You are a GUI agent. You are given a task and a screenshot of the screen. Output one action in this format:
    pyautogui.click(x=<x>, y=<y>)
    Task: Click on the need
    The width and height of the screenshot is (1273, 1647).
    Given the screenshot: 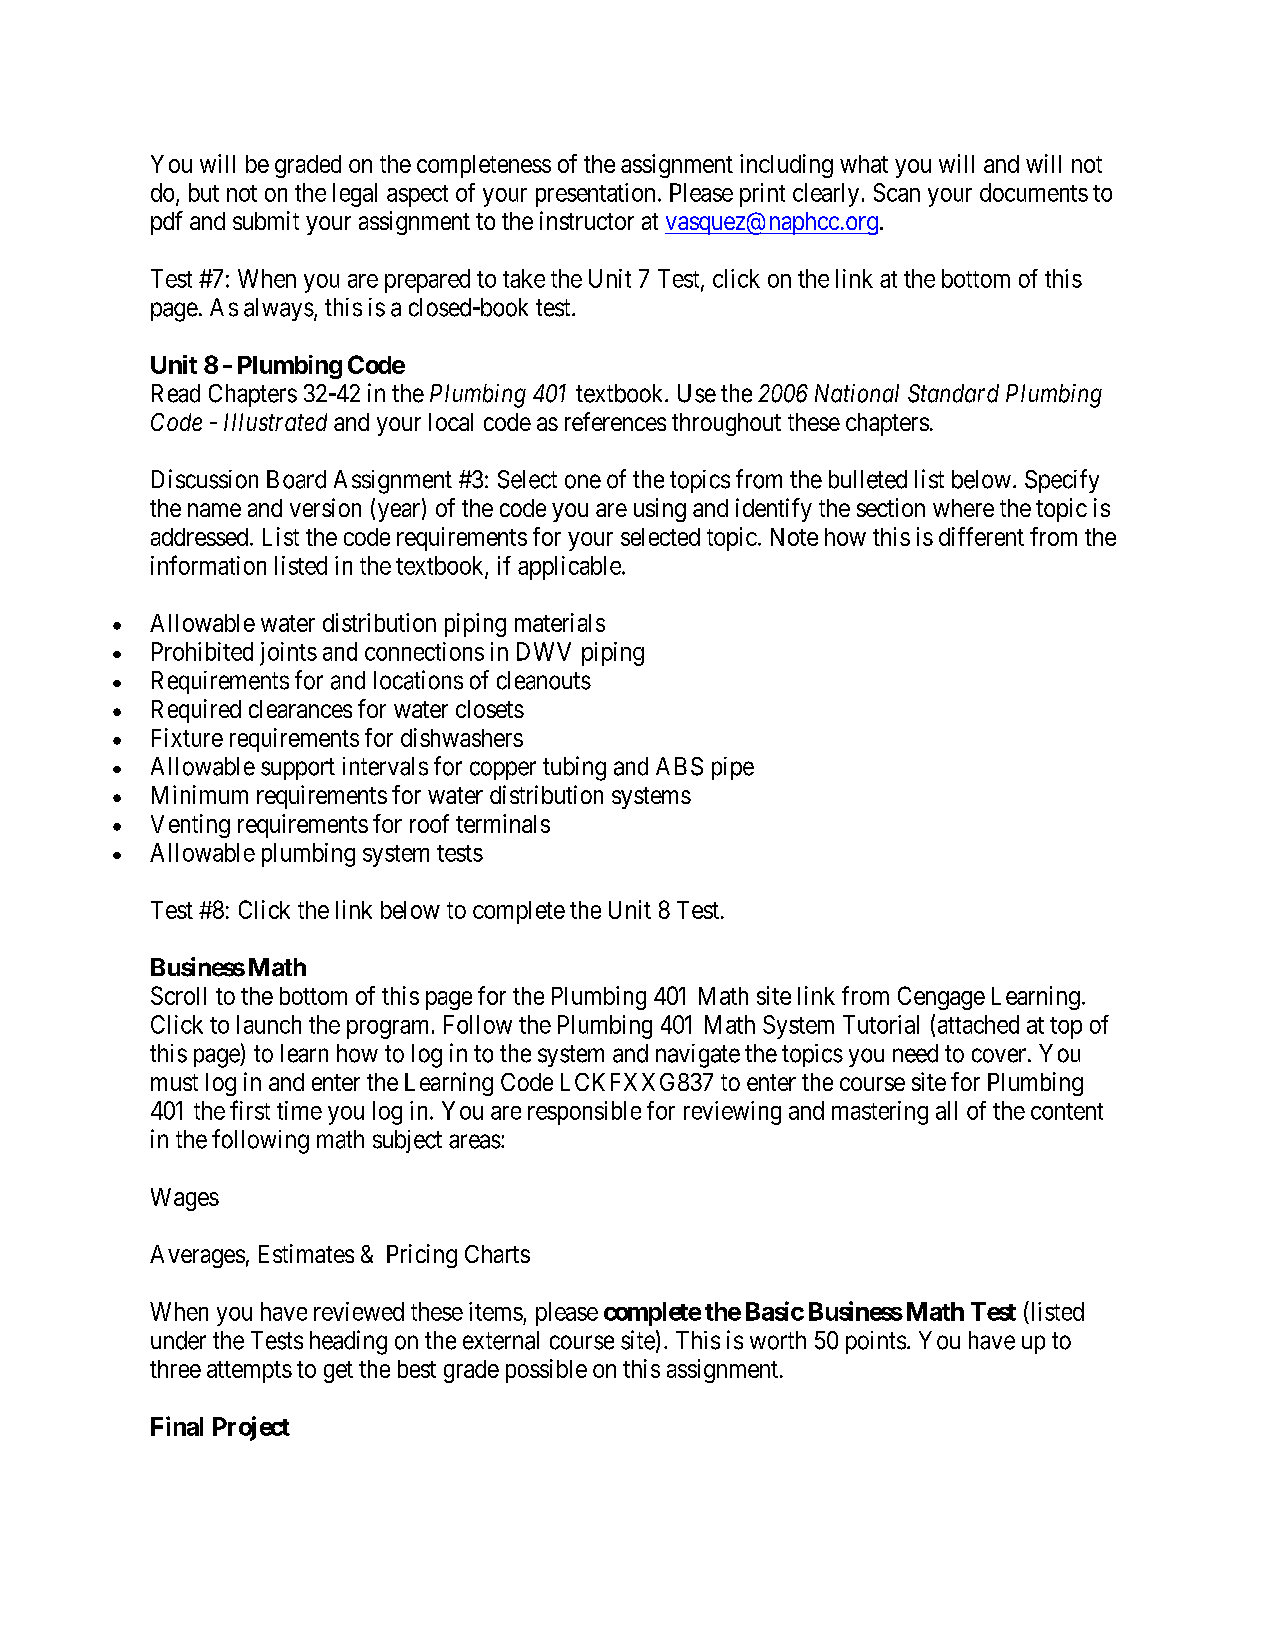 What is the action you would take?
    pyautogui.click(x=915, y=1053)
